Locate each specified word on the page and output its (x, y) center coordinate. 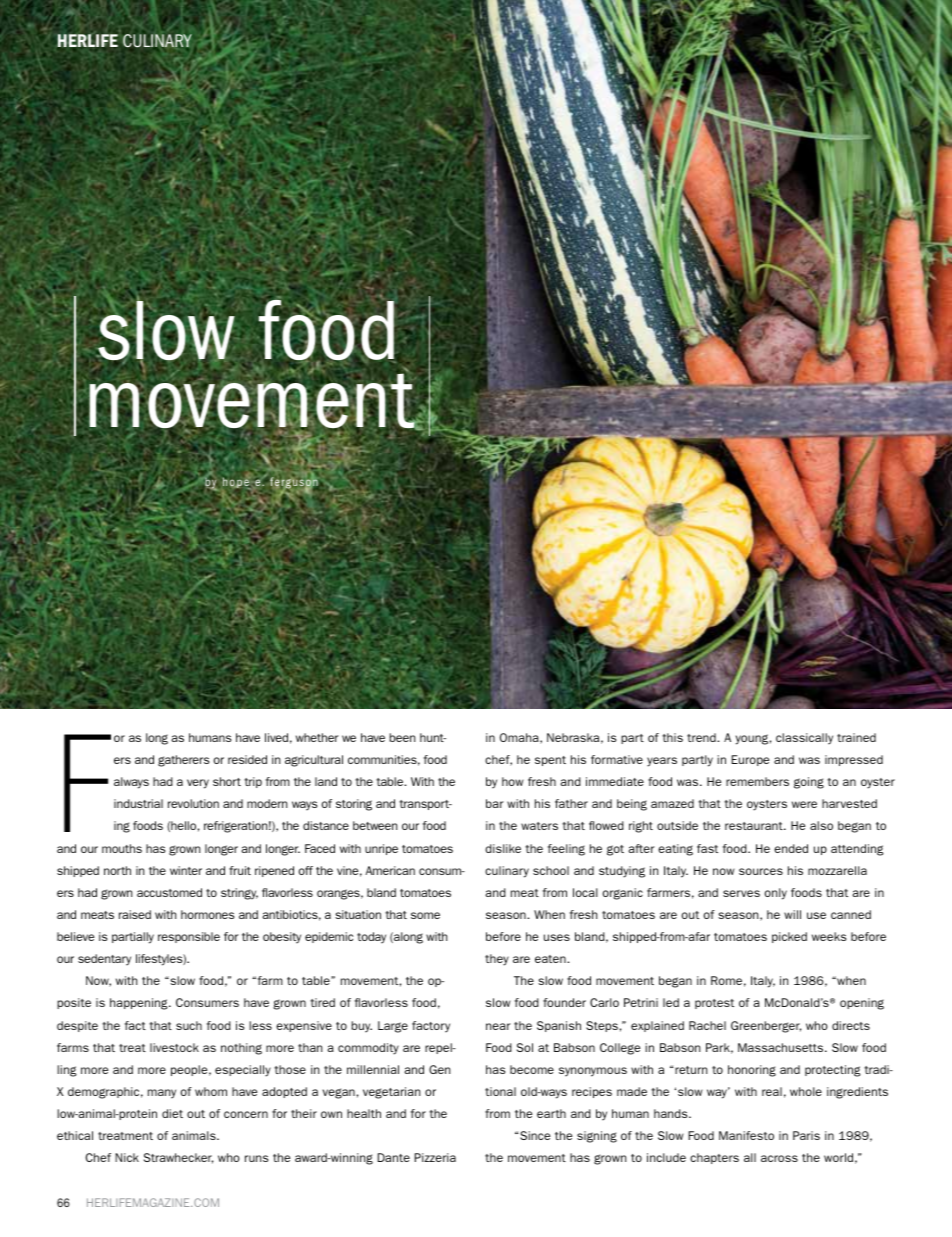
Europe (750, 760)
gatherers (183, 761)
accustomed (169, 892)
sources (761, 871)
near (498, 1026)
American (390, 870)
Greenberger (766, 1027)
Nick (127, 1157)
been (402, 737)
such (189, 1025)
